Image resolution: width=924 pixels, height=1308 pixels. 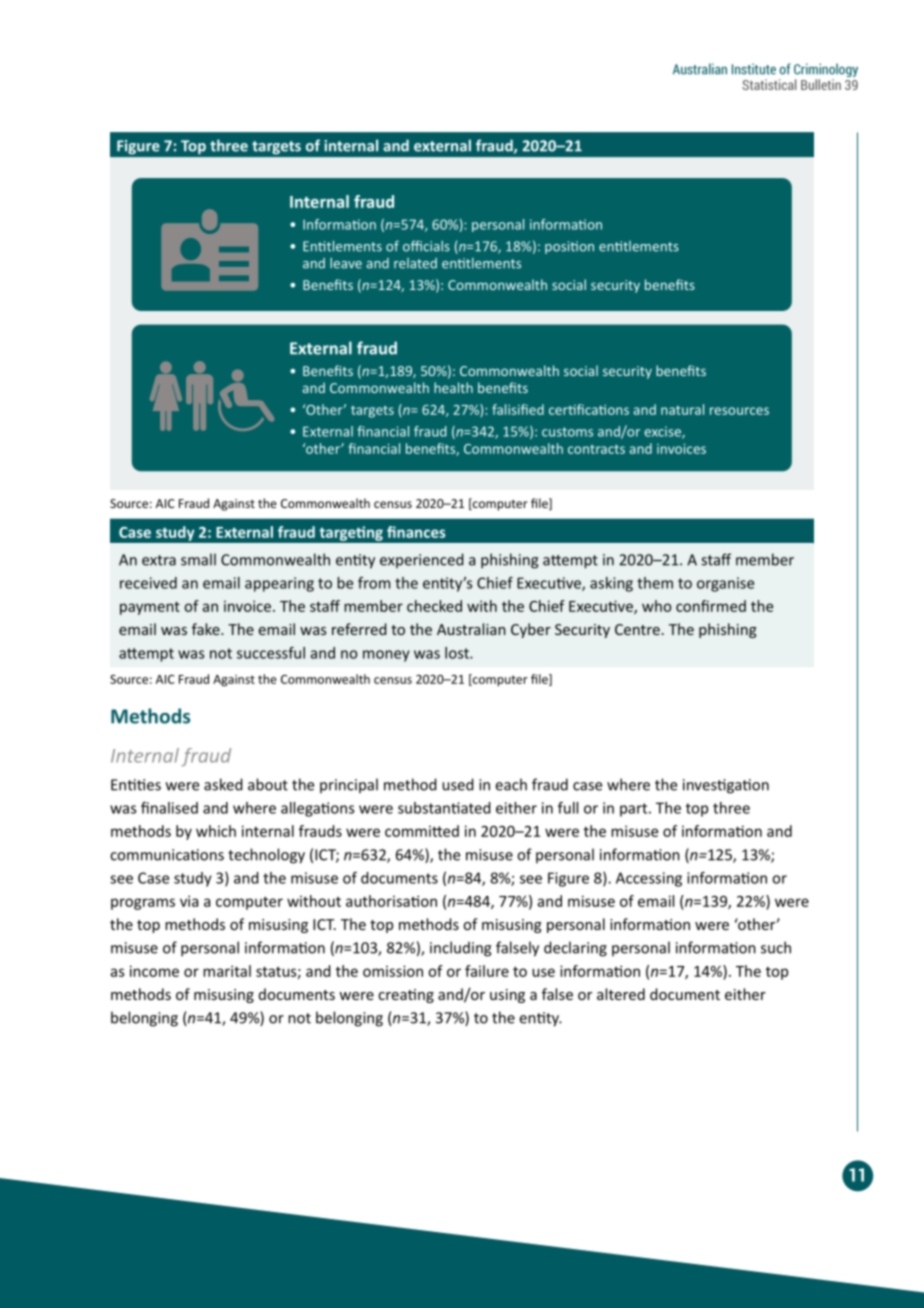 I want to click on position, so click(x=569, y=247).
